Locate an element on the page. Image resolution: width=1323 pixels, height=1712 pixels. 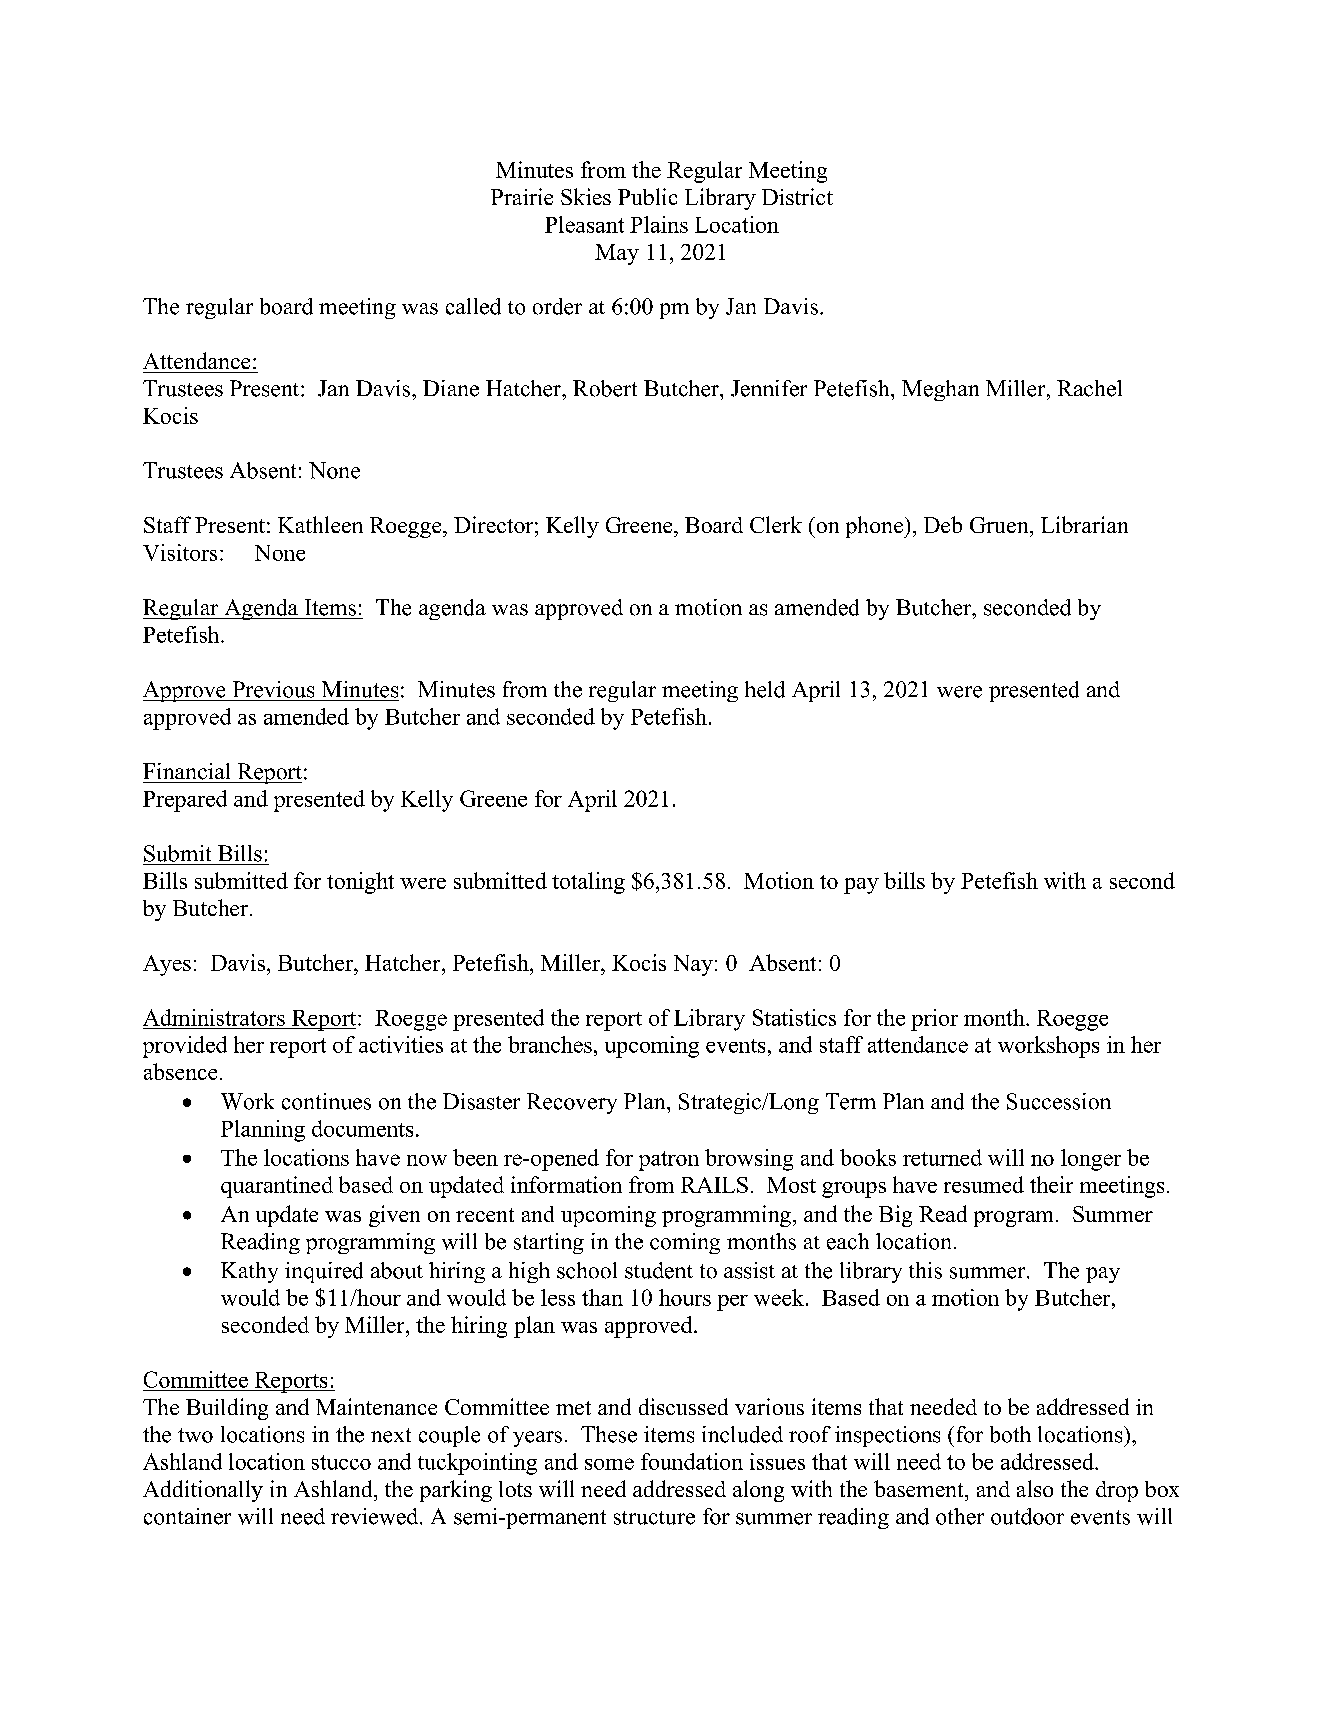
called is located at coordinates (473, 306).
